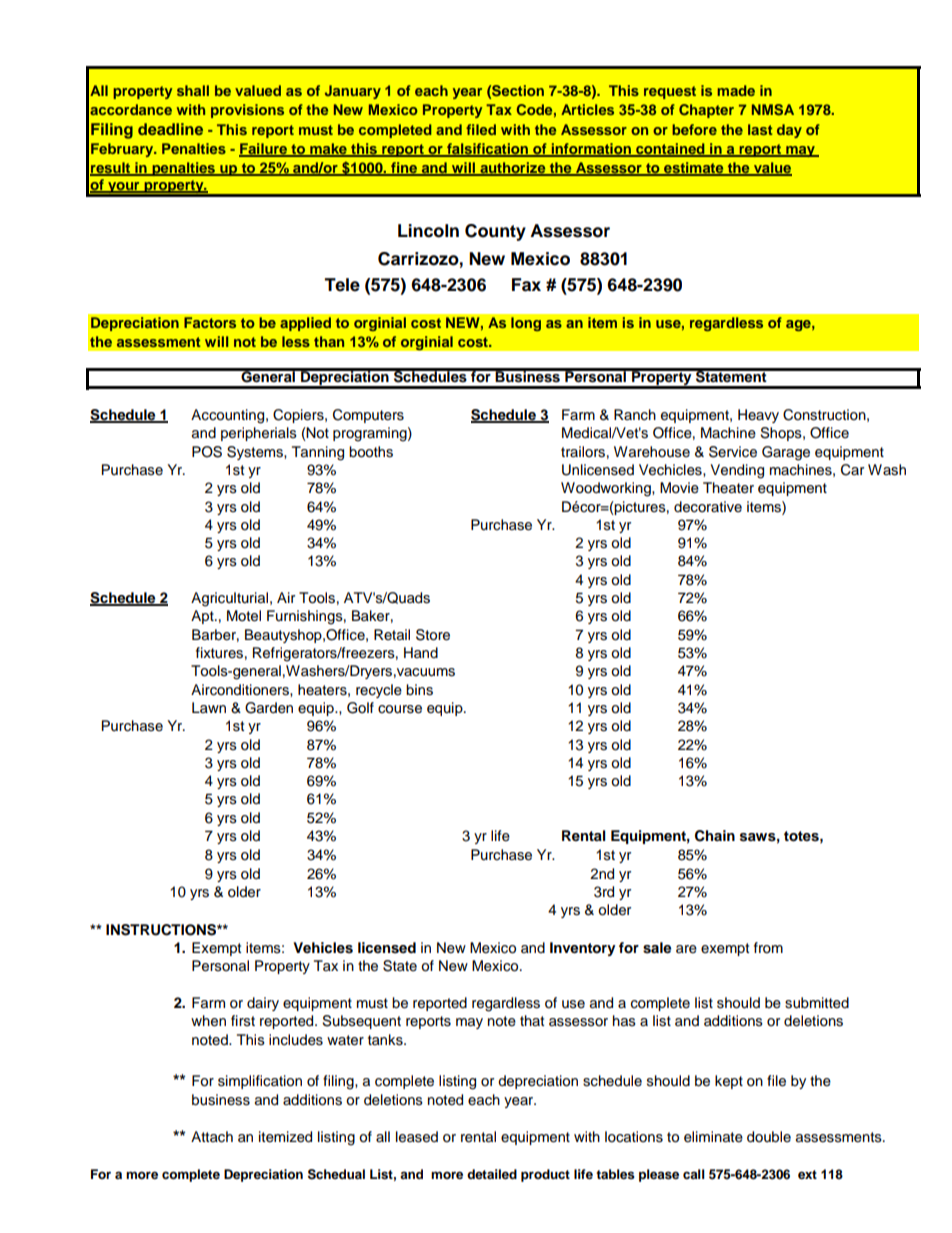  I want to click on Factors, so click(210, 322).
